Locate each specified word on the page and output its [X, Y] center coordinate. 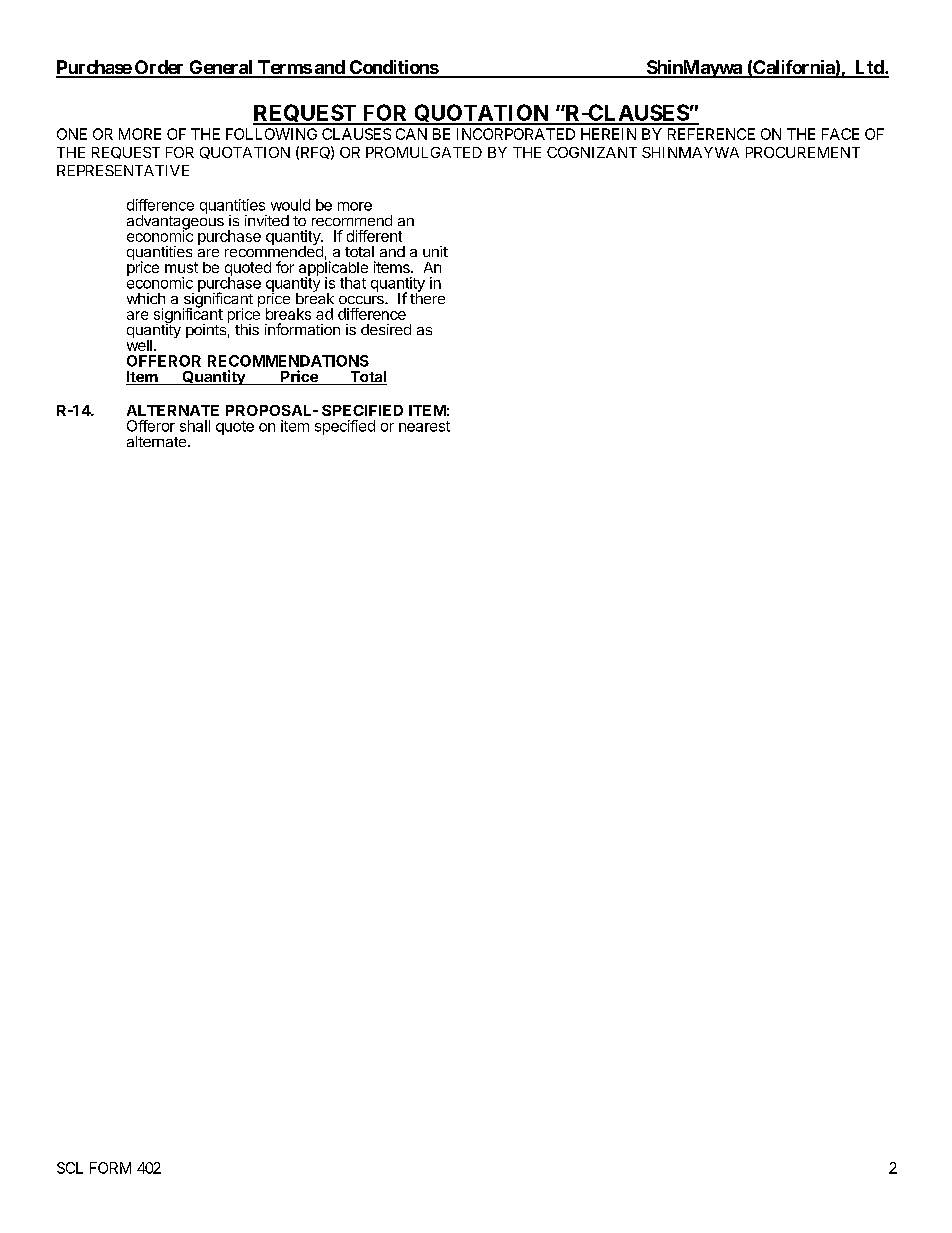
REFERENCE [711, 134]
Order [159, 68]
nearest [424, 426]
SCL [70, 1168]
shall [195, 426]
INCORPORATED [516, 134]
